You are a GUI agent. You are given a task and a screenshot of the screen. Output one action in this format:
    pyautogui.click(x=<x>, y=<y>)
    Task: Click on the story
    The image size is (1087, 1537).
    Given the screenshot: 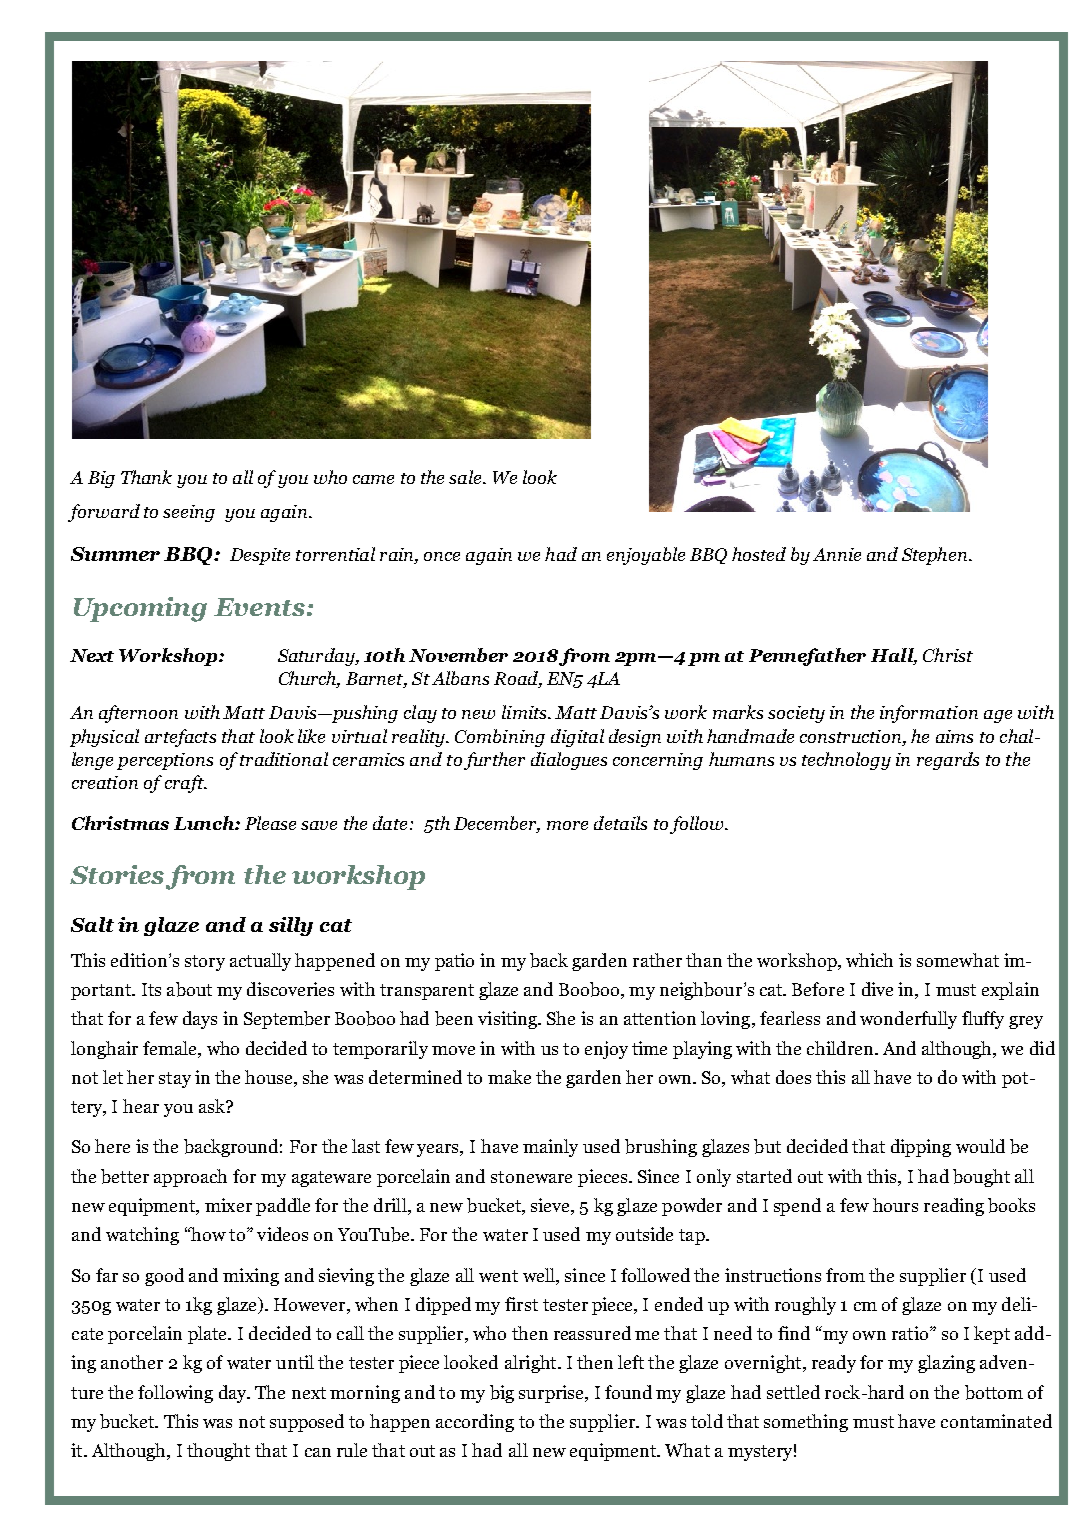 What is the action you would take?
    pyautogui.click(x=205, y=963)
